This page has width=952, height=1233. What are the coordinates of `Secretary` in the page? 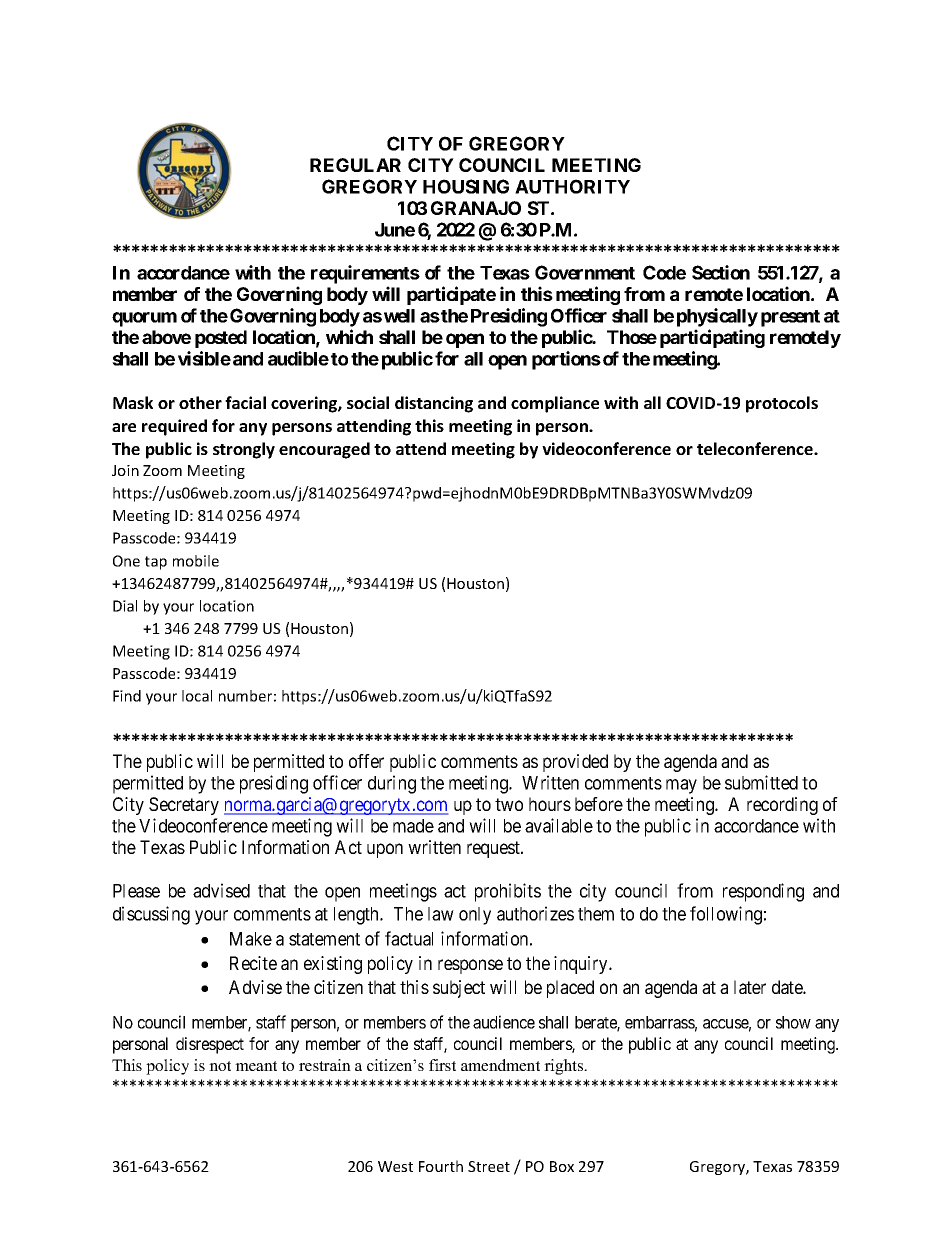 It's located at (184, 806).
